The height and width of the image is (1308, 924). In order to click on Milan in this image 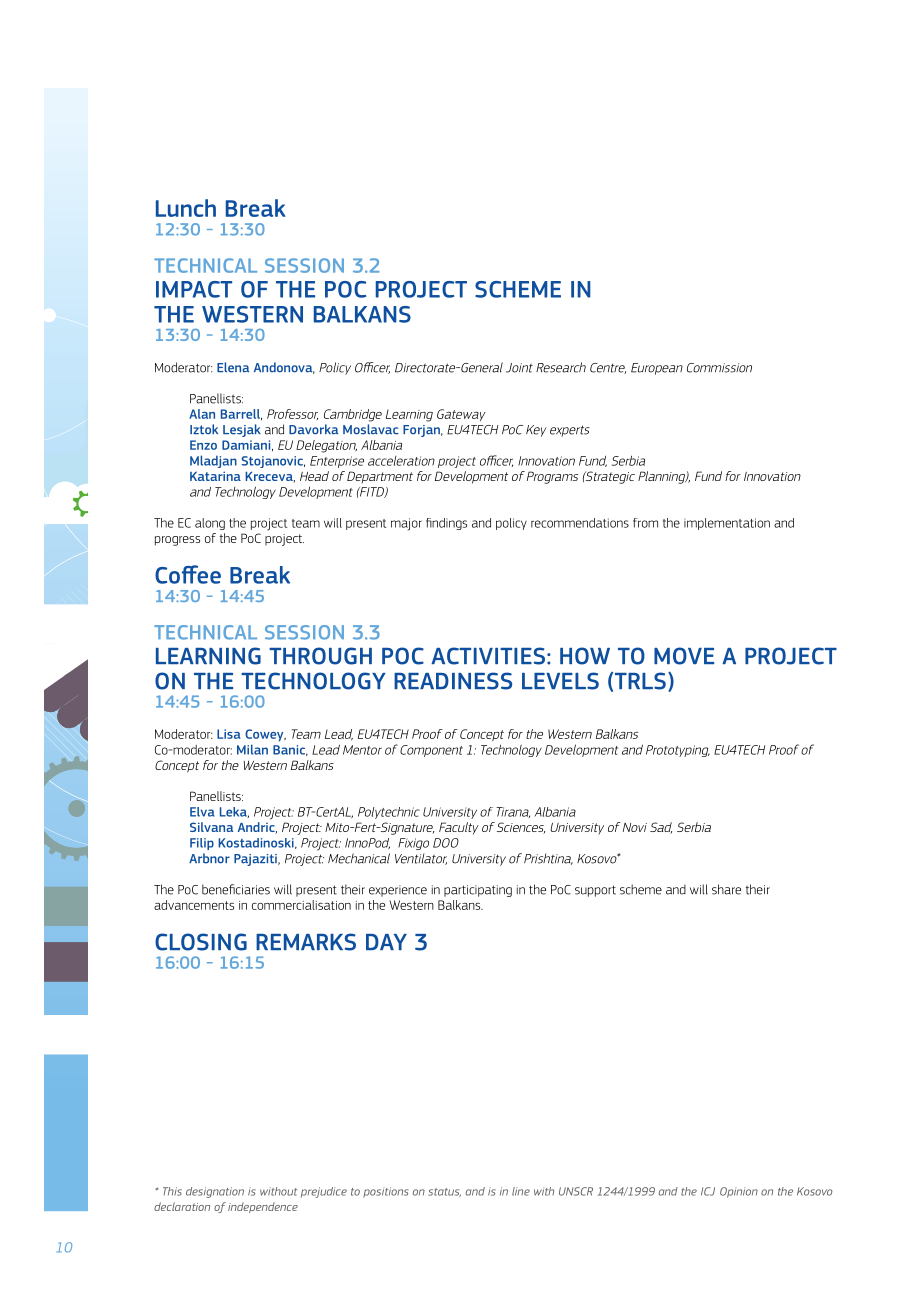, I will do `click(252, 749)`.
